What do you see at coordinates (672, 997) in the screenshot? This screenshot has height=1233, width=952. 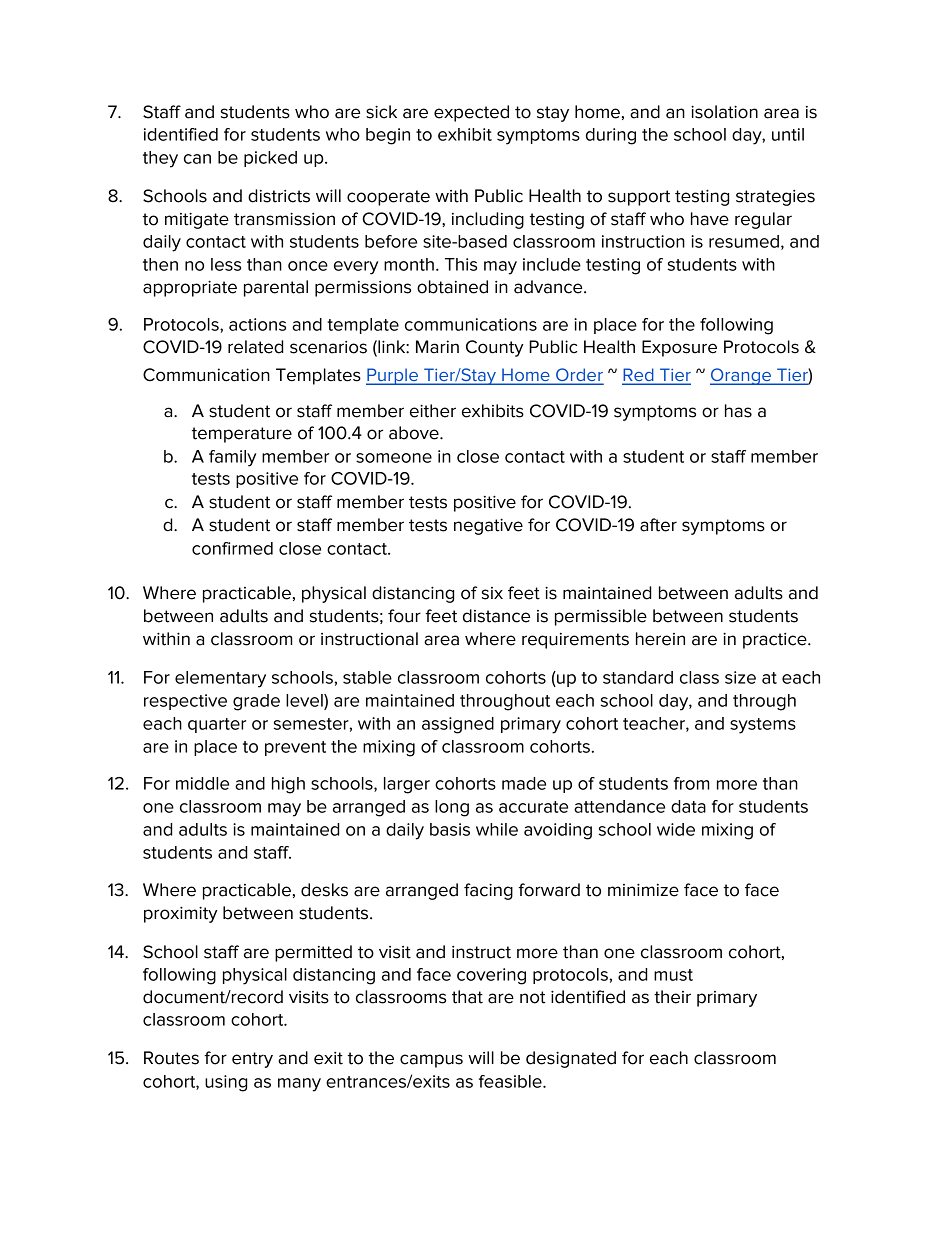 I see `their` at bounding box center [672, 997].
